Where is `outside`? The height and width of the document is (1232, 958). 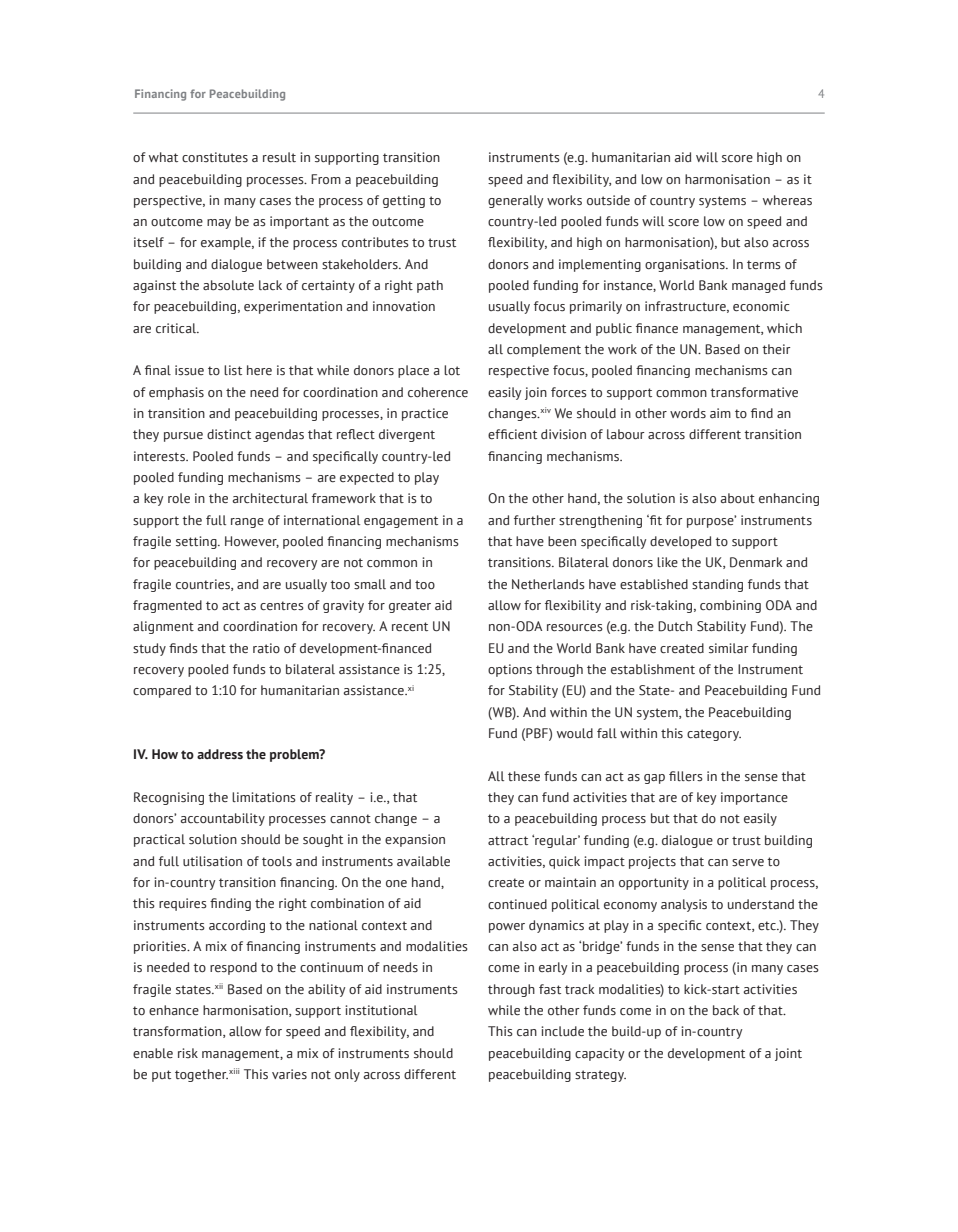
outside is located at coordinates (608, 200).
